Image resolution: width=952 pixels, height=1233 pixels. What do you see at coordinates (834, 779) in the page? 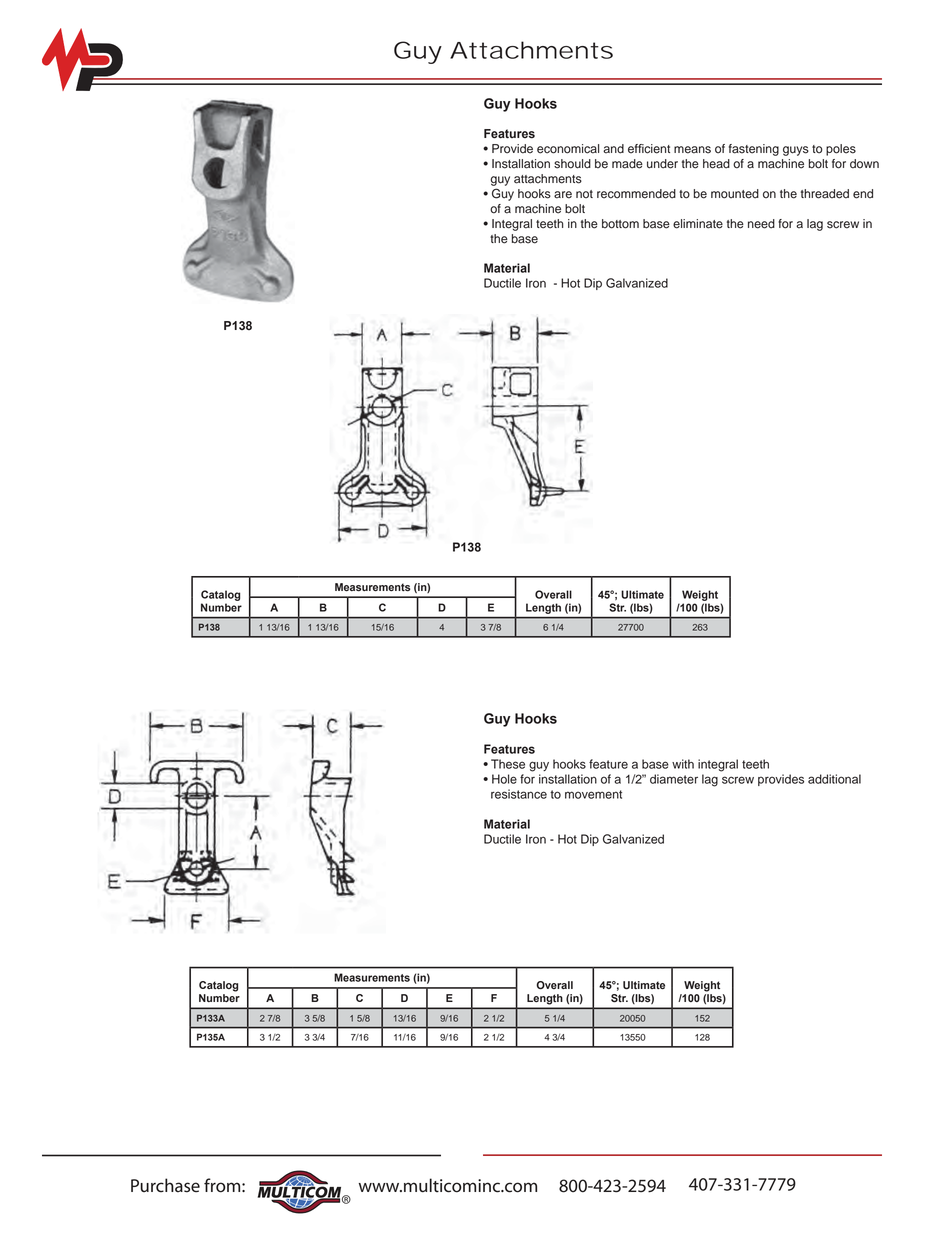
I see `additional` at bounding box center [834, 779].
